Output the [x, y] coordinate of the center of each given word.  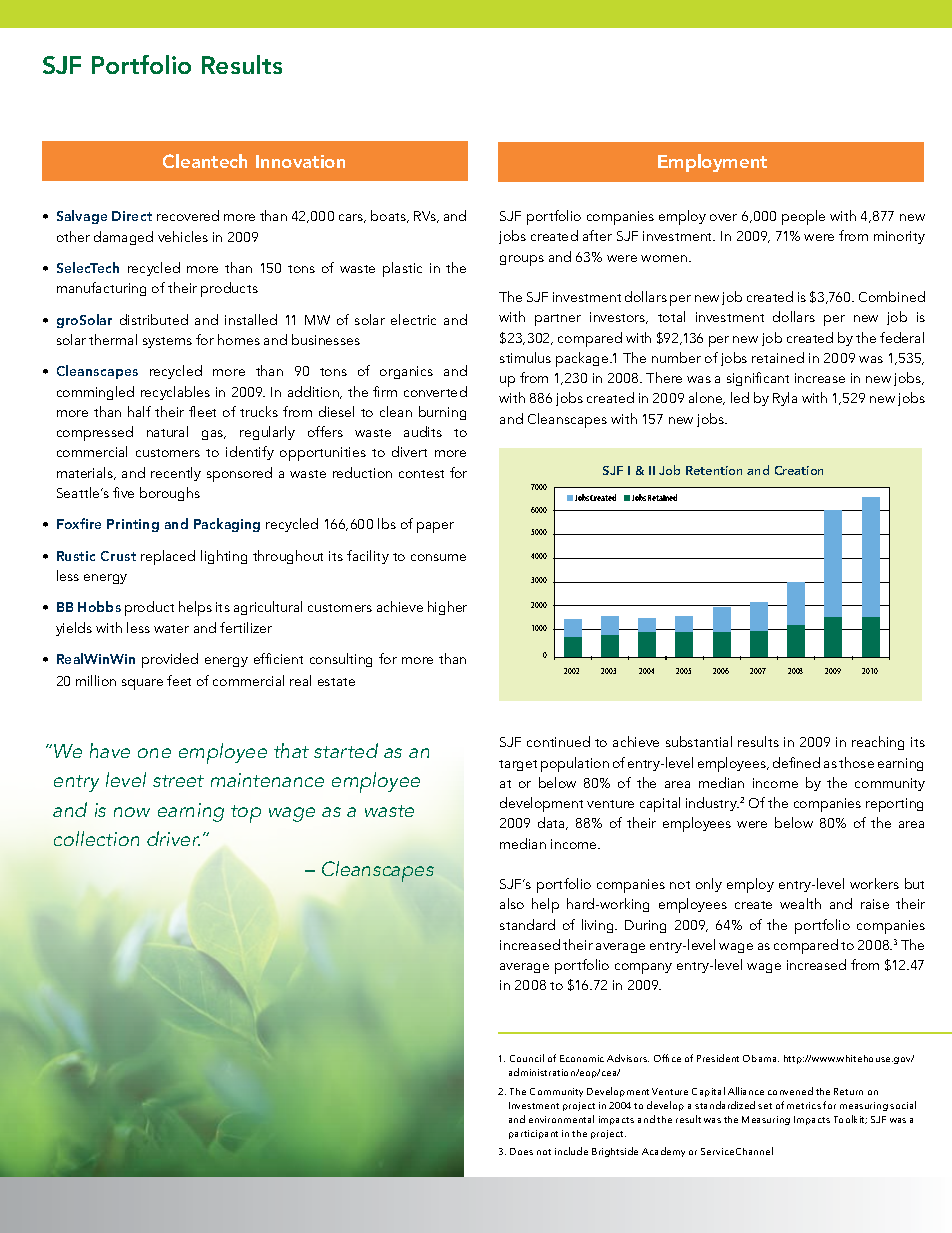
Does [521, 1151]
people [803, 217]
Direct [132, 216]
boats [390, 216]
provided [170, 660]
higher [447, 608]
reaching [878, 743]
